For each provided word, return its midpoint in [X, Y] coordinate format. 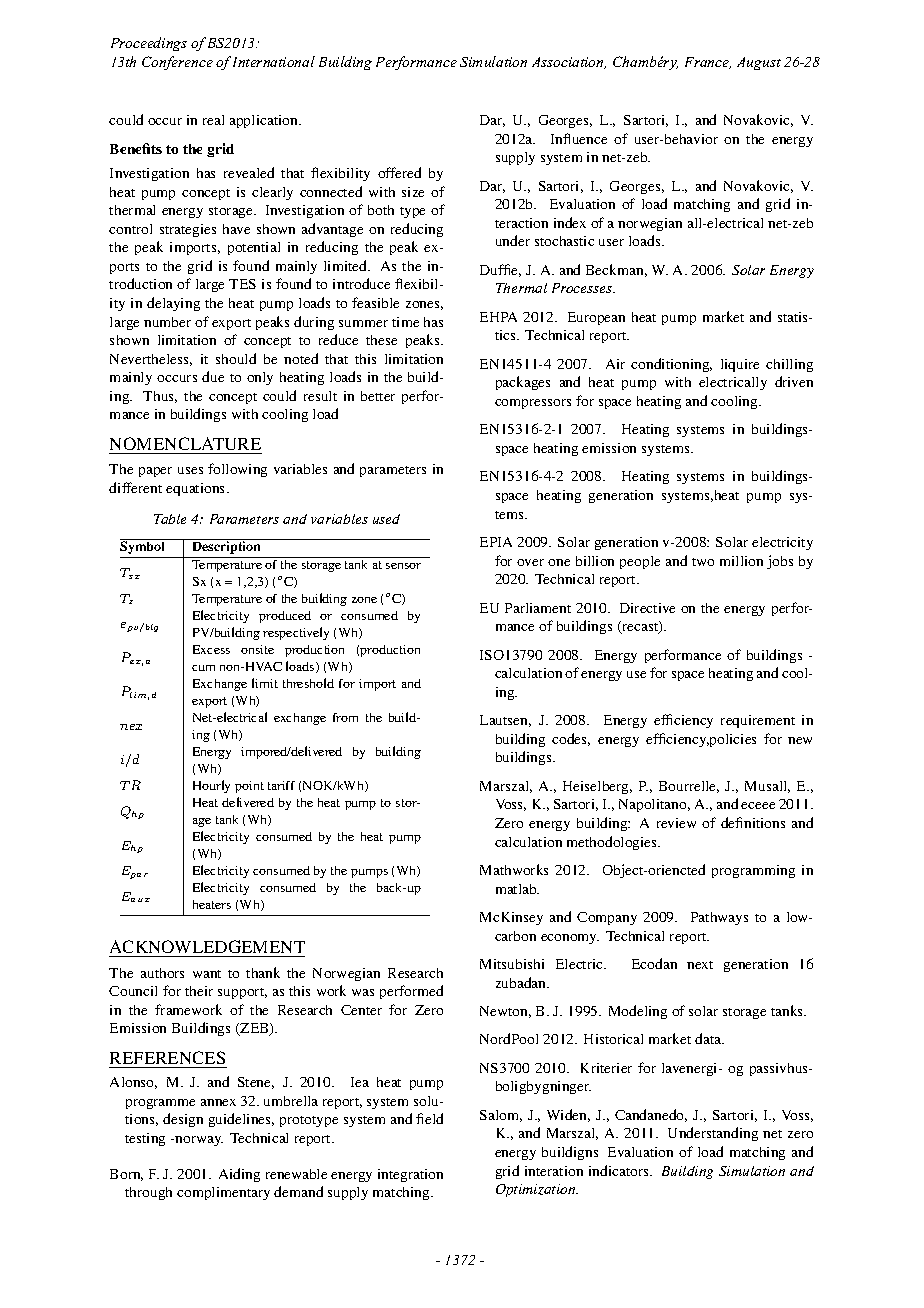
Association [569, 63]
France [708, 63]
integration [410, 1175]
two [703, 562]
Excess [211, 649]
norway [199, 1141]
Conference [177, 63]
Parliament [538, 608]
